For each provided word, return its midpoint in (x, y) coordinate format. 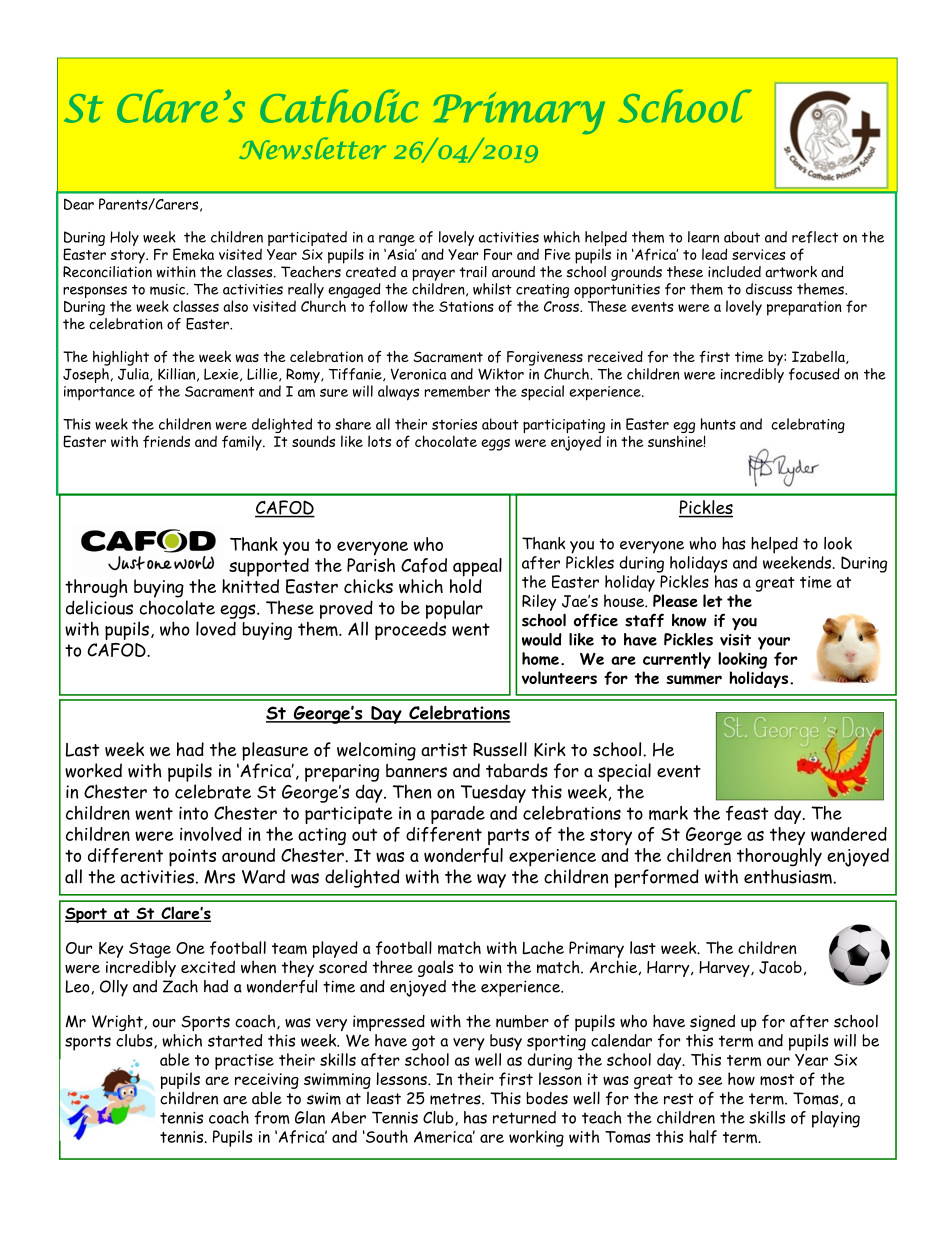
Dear (79, 204)
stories (454, 424)
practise (244, 1062)
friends (166, 441)
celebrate (213, 791)
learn (703, 237)
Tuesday (493, 793)
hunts (718, 424)
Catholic (339, 106)
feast (747, 813)
